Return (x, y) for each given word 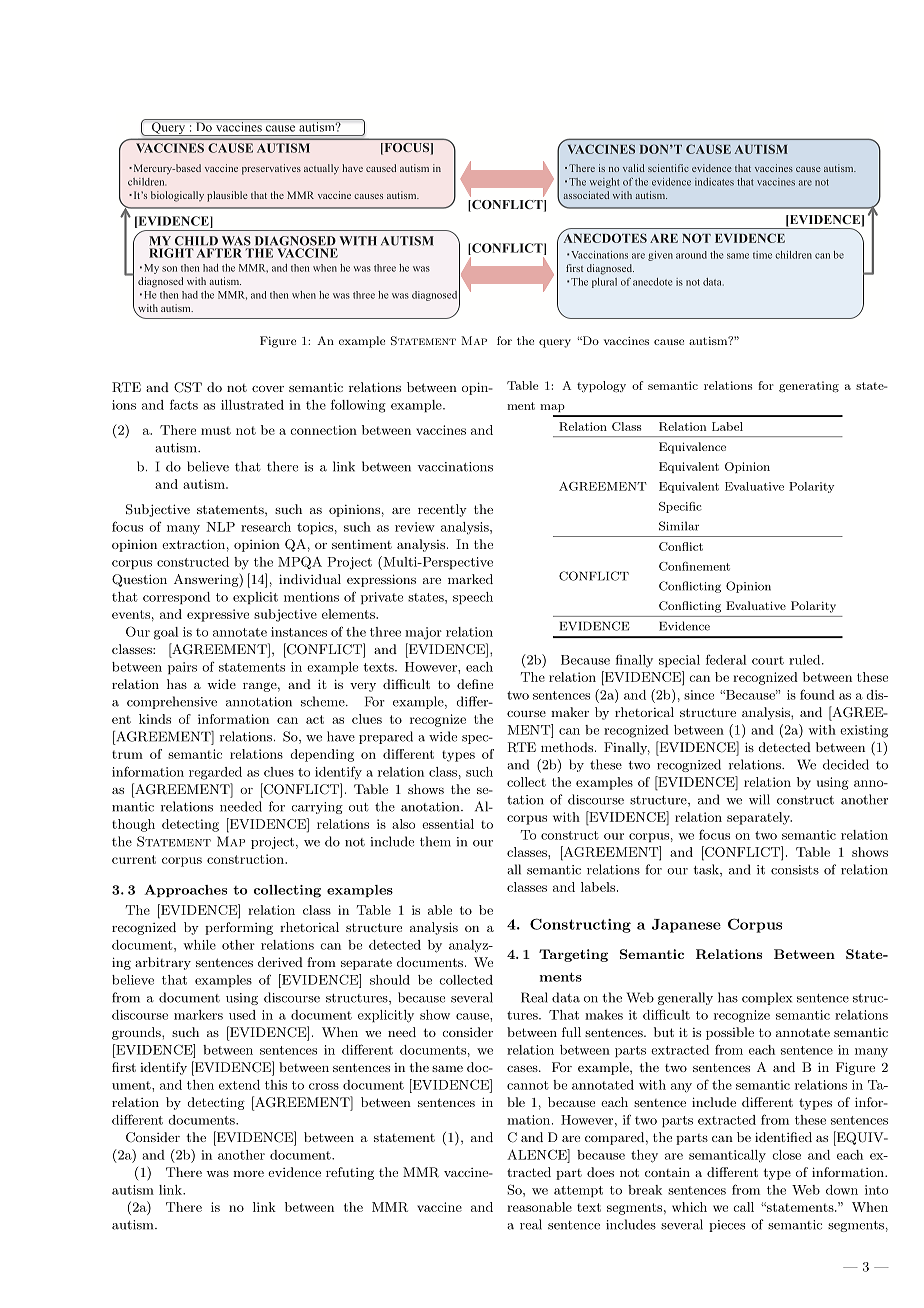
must (216, 430)
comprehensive (172, 702)
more (248, 1174)
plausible (227, 196)
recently (442, 510)
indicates (714, 182)
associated (586, 195)
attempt (578, 1191)
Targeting (573, 955)
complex (767, 998)
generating (809, 387)
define (475, 684)
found (817, 694)
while (199, 945)
